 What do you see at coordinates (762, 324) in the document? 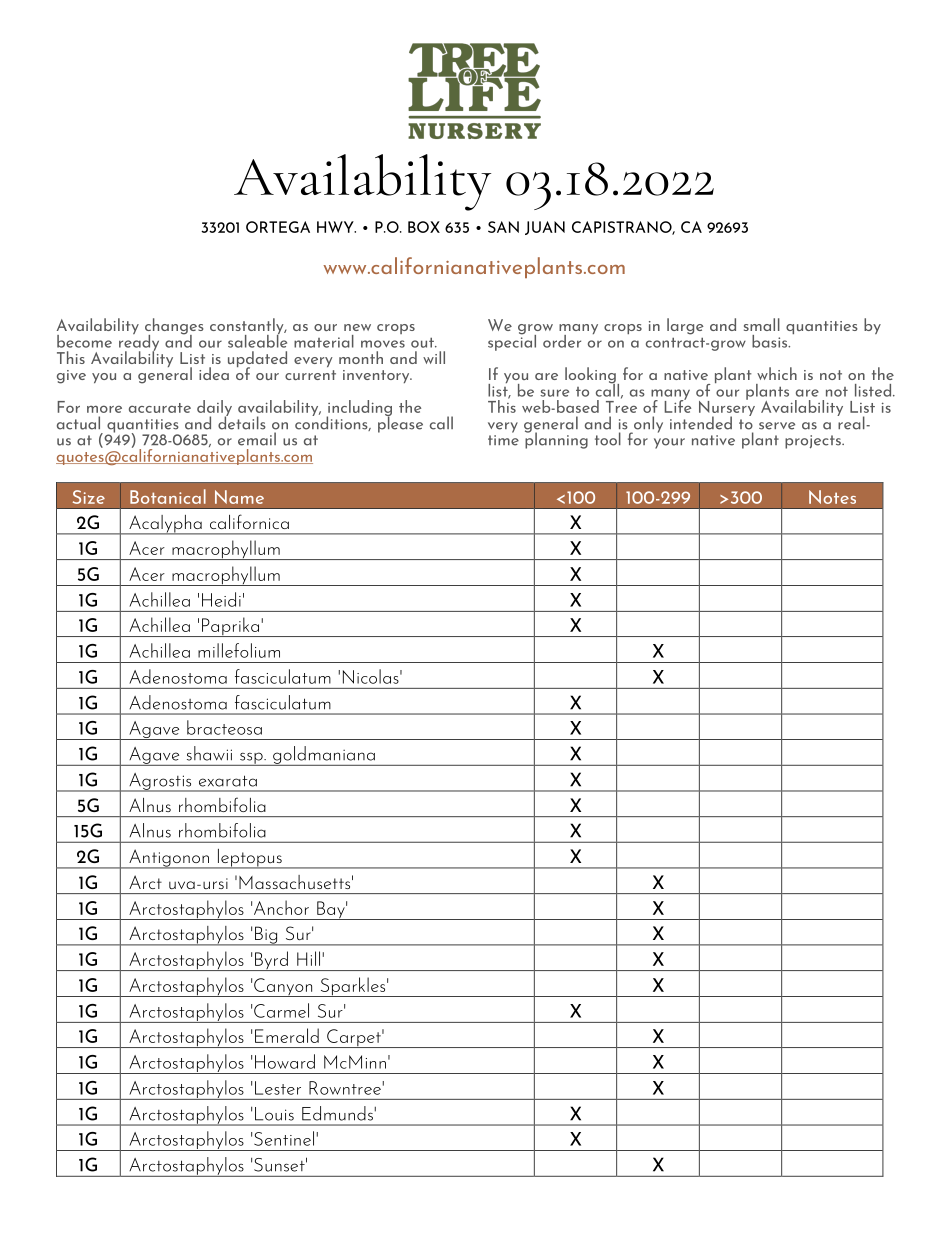
I see `small` at bounding box center [762, 324].
